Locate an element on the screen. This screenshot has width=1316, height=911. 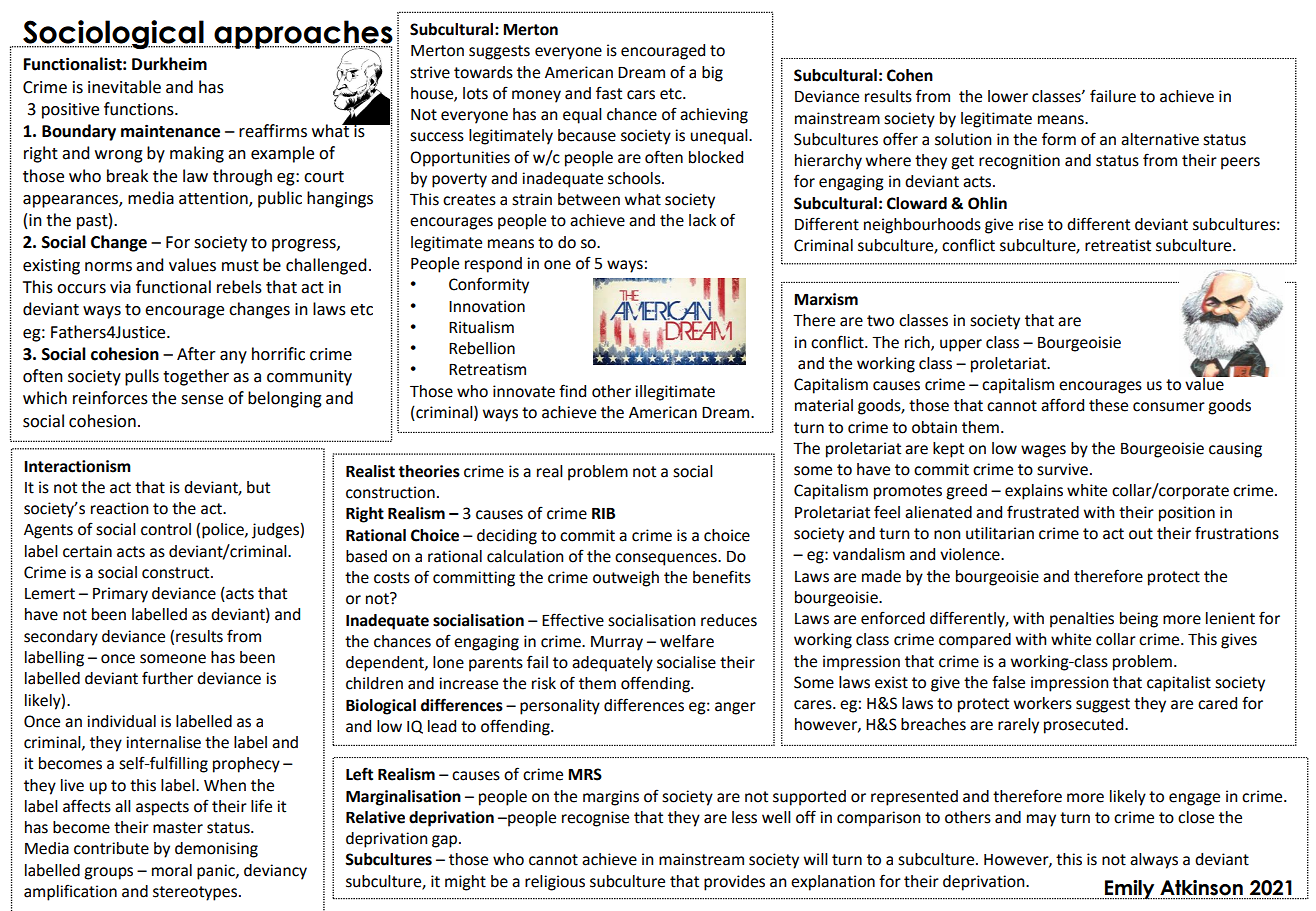
moral is located at coordinates (172, 870).
